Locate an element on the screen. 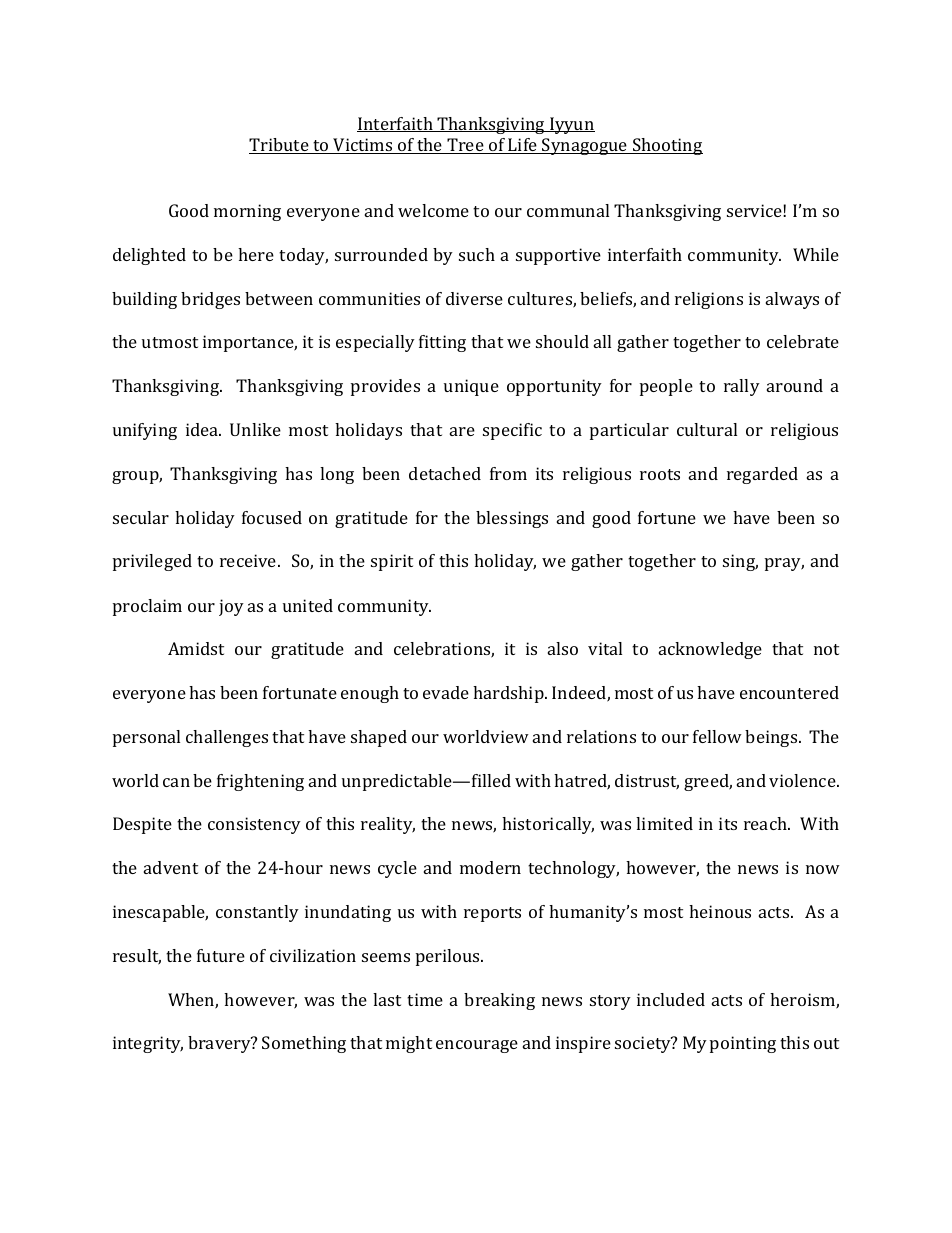 The width and height of the screenshot is (952, 1233). Tree is located at coordinates (465, 146).
